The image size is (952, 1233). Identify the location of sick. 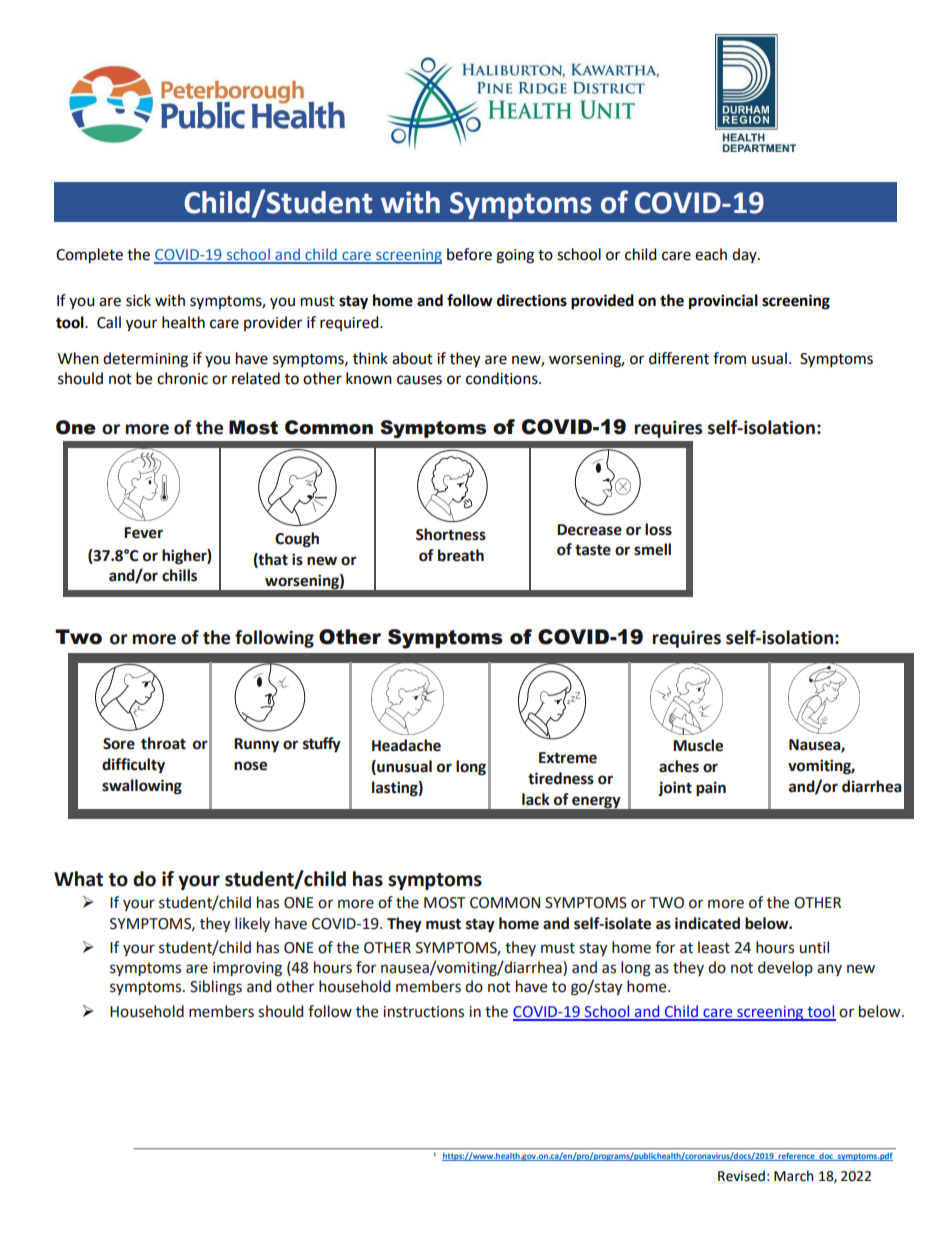
(138, 300).
